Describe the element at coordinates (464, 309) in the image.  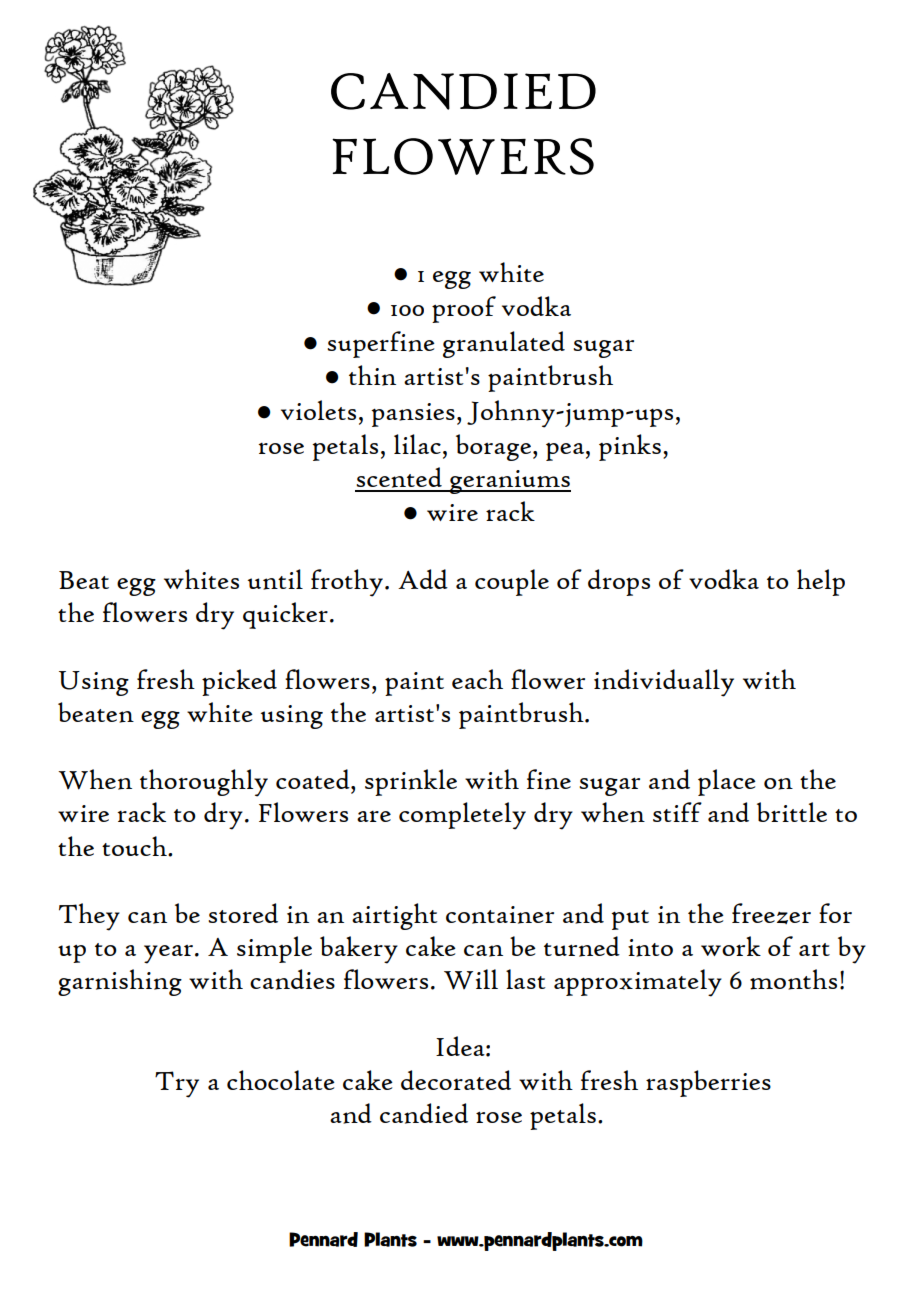
I see `proof` at that location.
